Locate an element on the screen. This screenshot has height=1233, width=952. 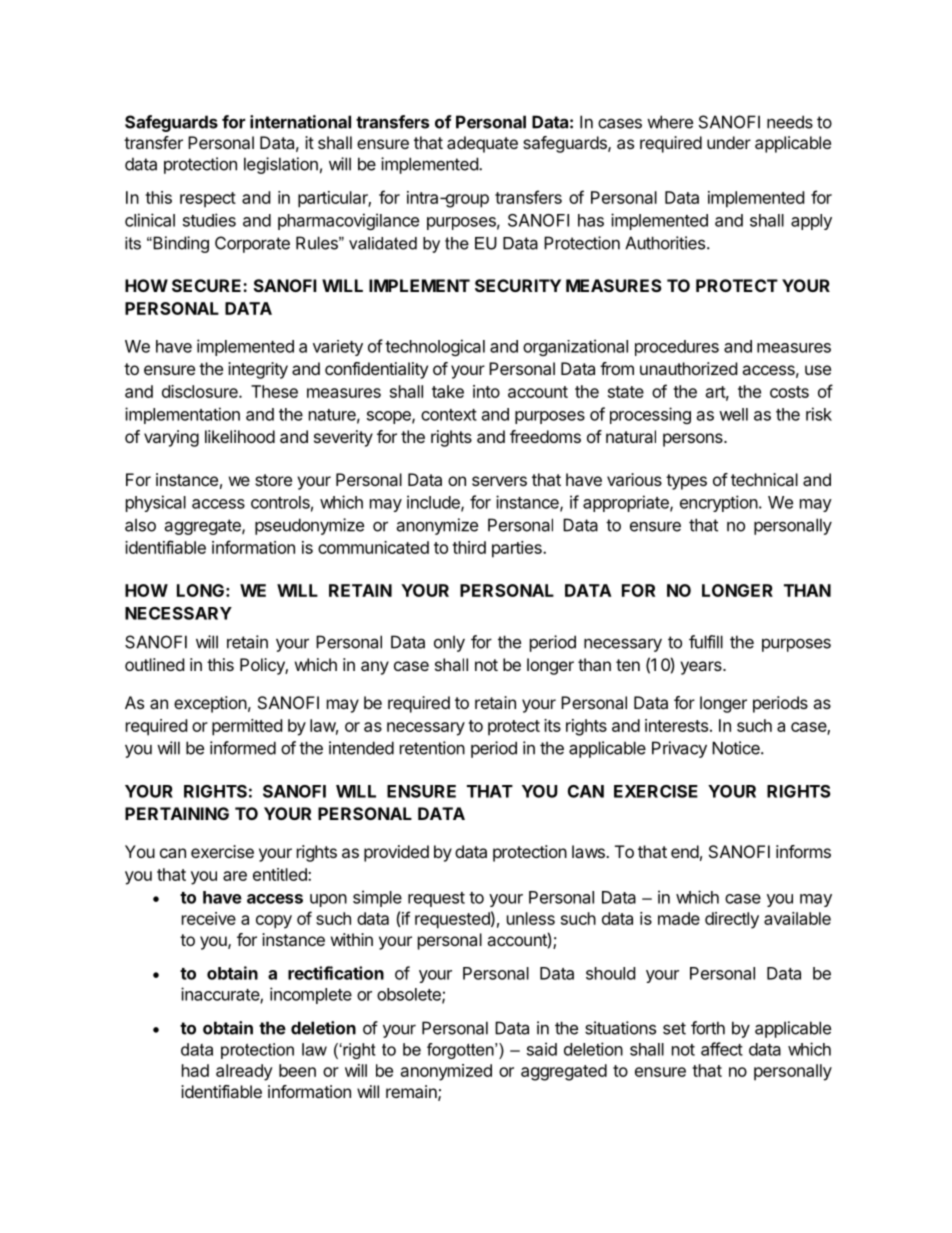
had is located at coordinates (195, 1070).
